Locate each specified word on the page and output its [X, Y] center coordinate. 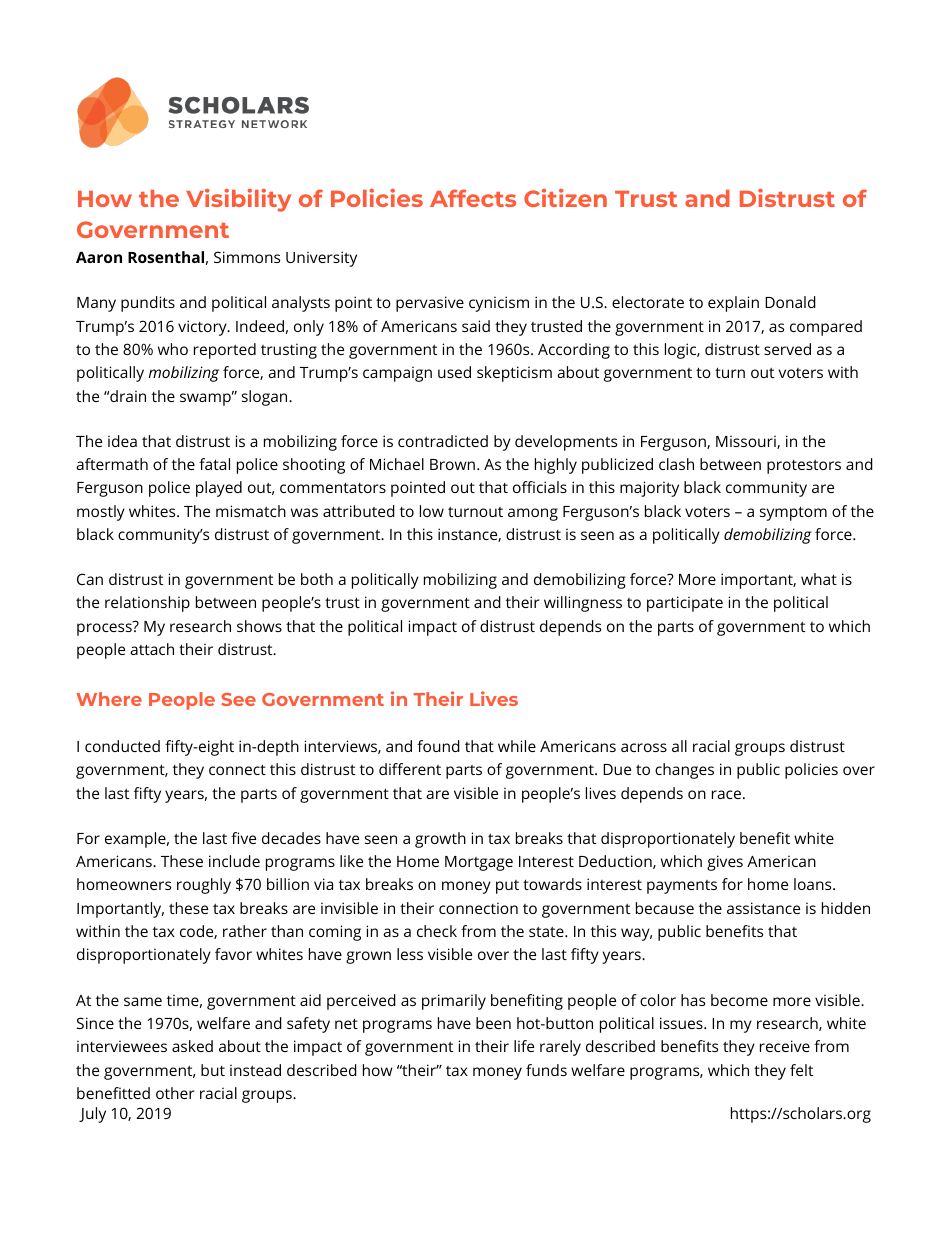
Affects [473, 198]
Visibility [238, 200]
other [175, 1093]
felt [801, 1070]
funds [546, 1070]
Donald [790, 302]
